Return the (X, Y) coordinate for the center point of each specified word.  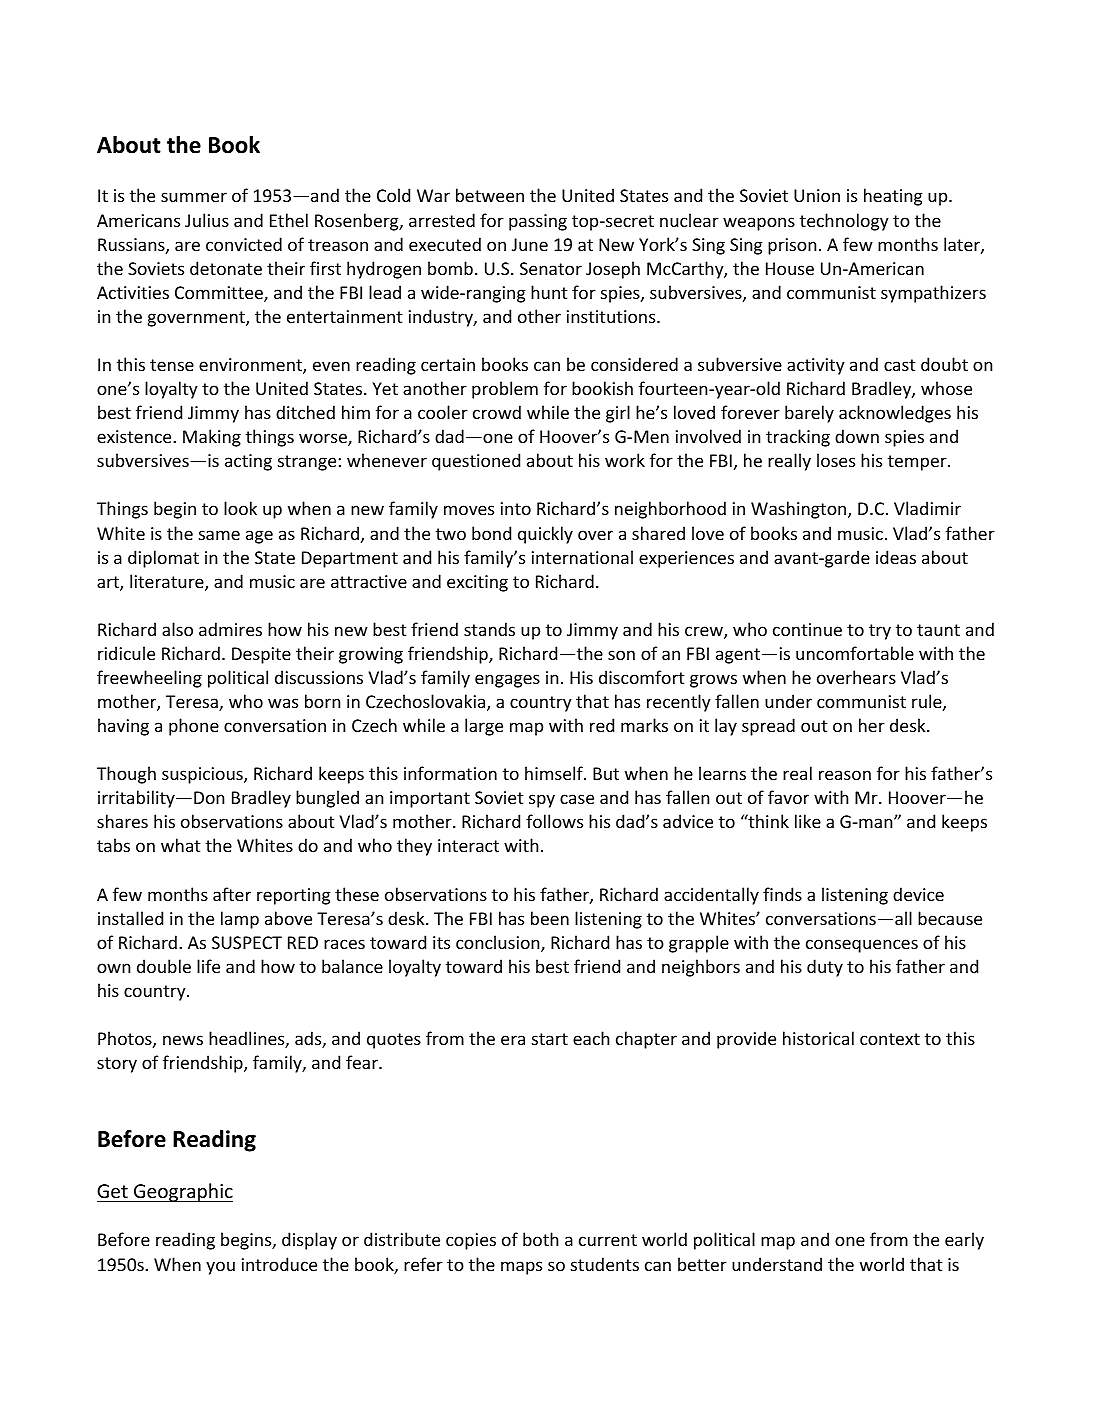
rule (927, 701)
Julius (207, 220)
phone (194, 727)
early (964, 1241)
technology (844, 222)
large (484, 727)
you (220, 1268)
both (540, 1239)
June (530, 244)
